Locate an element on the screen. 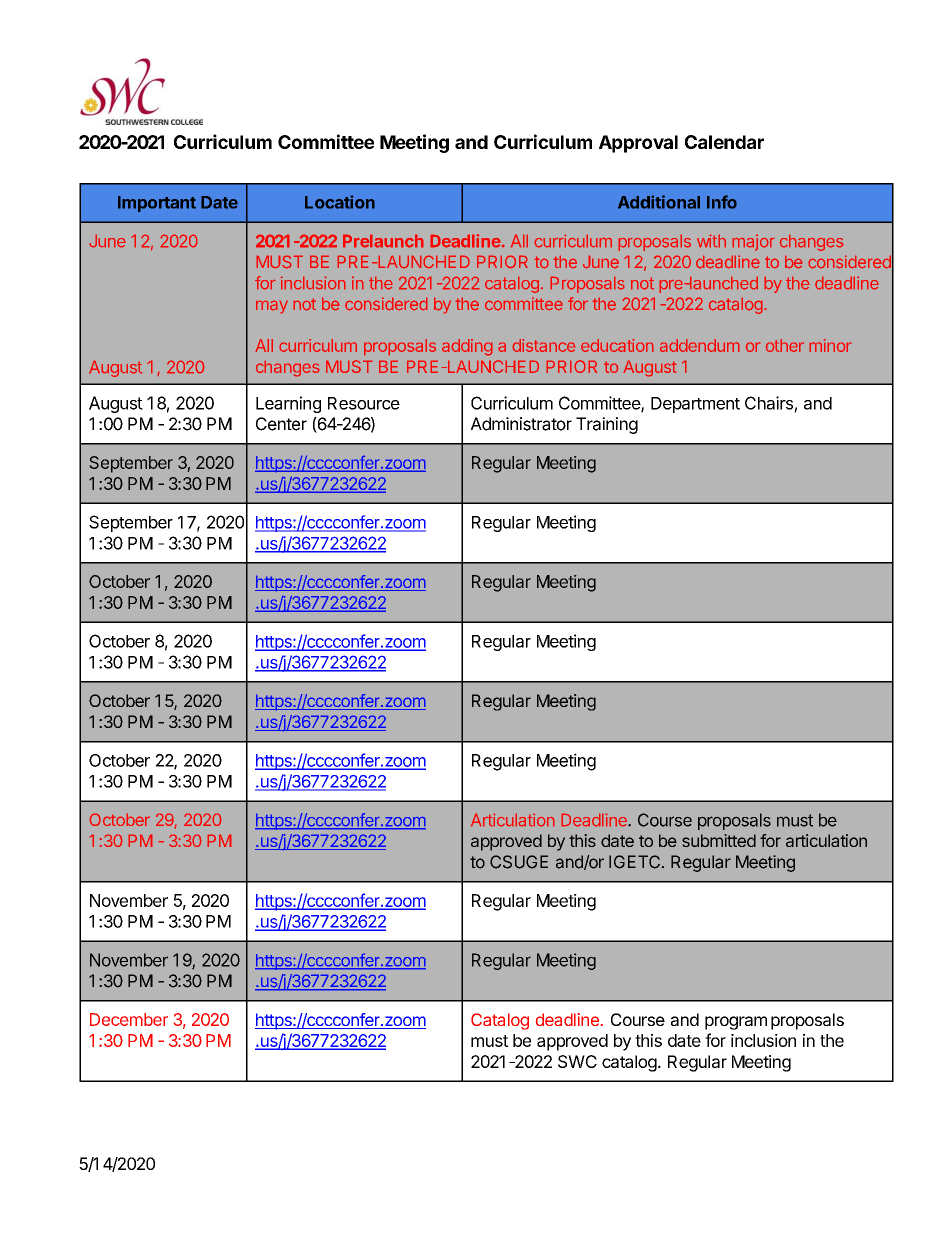 This screenshot has height=1233, width=952. Chairs is located at coordinates (769, 403).
